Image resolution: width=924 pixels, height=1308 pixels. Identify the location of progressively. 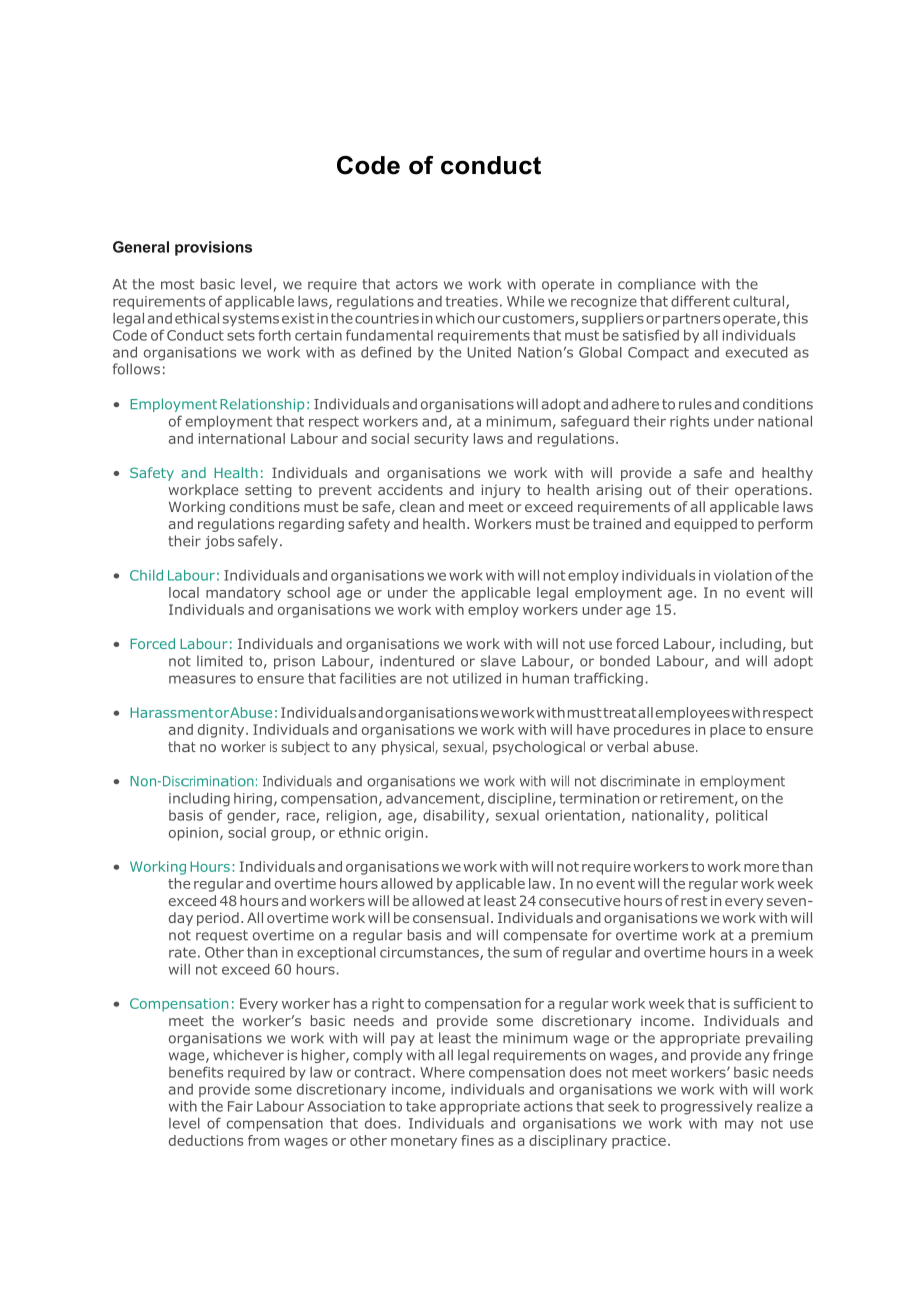
(707, 1108).
